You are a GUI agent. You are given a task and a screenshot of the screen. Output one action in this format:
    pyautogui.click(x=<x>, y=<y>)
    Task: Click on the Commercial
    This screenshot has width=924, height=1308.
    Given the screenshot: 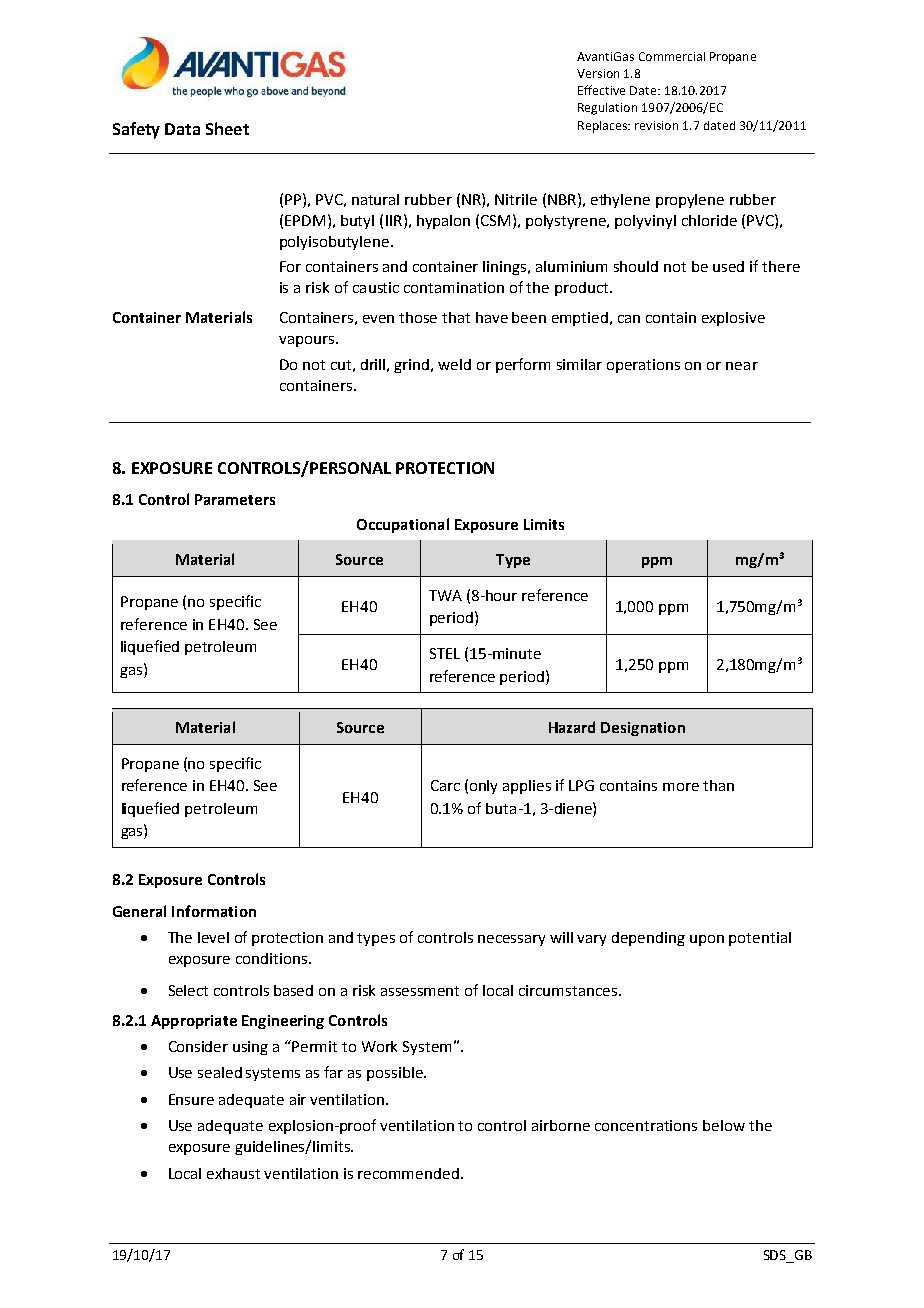 What is the action you would take?
    pyautogui.click(x=672, y=56)
